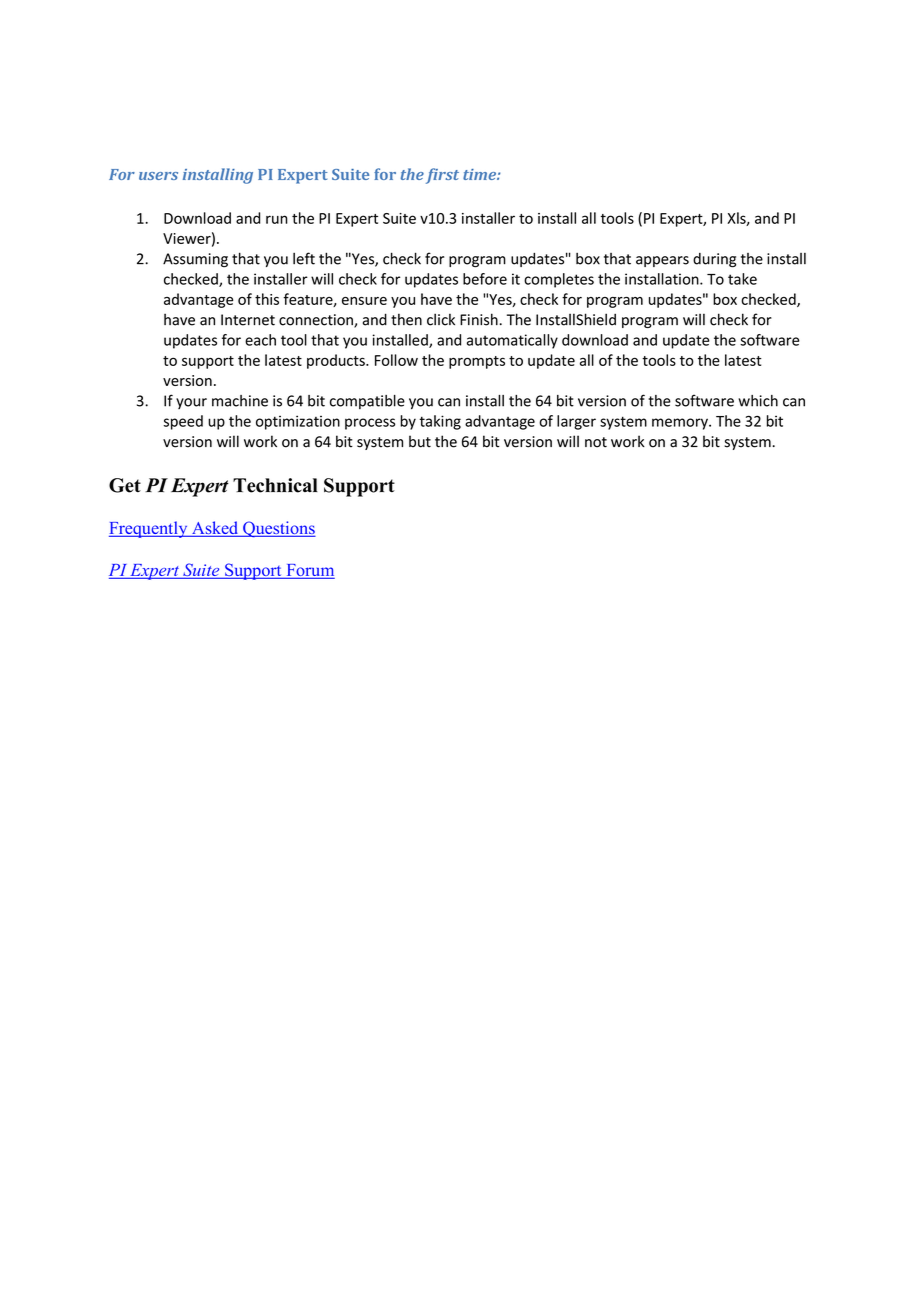 The image size is (924, 1308). What do you see at coordinates (442, 176) in the screenshot?
I see `first` at bounding box center [442, 176].
